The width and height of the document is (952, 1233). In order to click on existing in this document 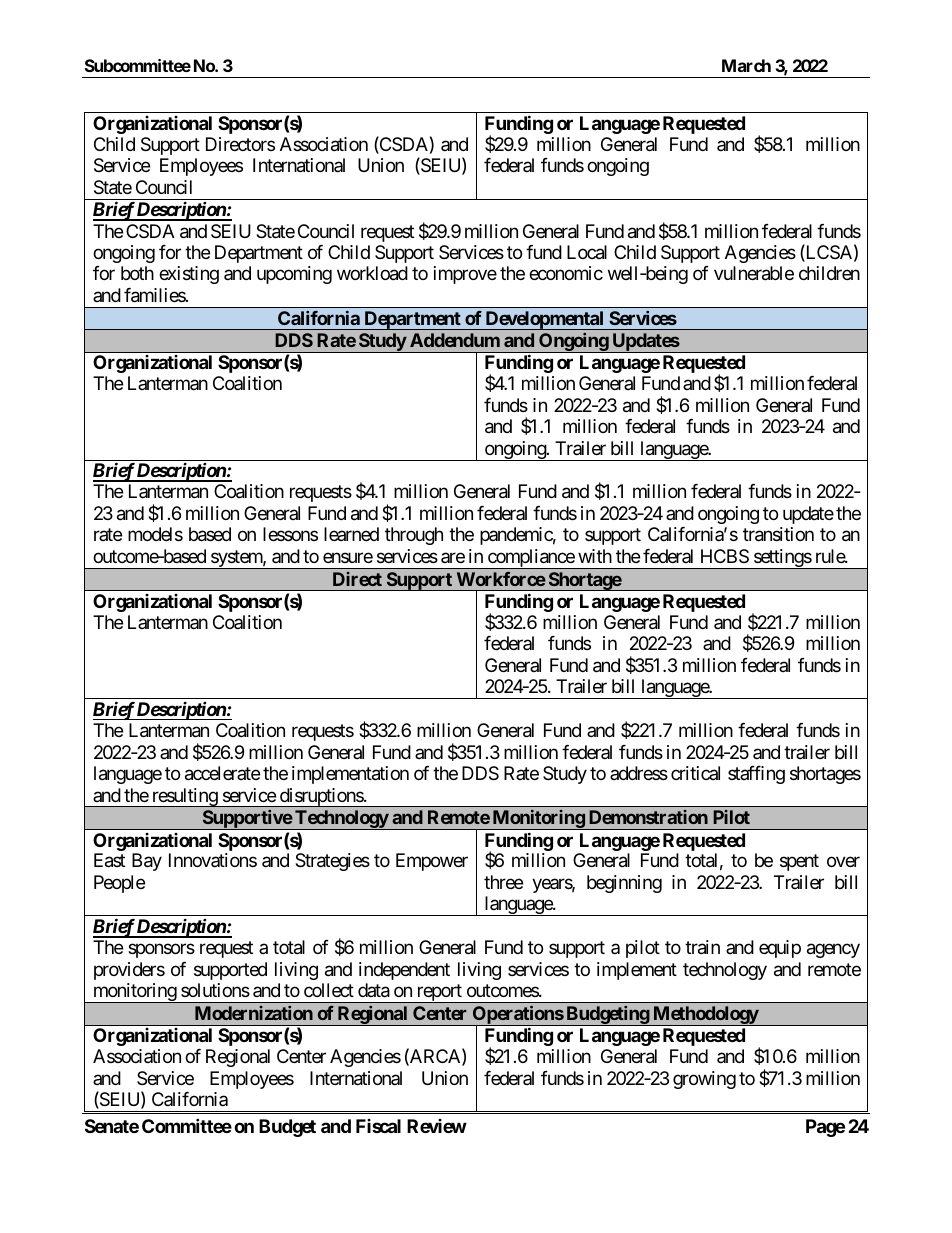, I will do `click(189, 275)`.
